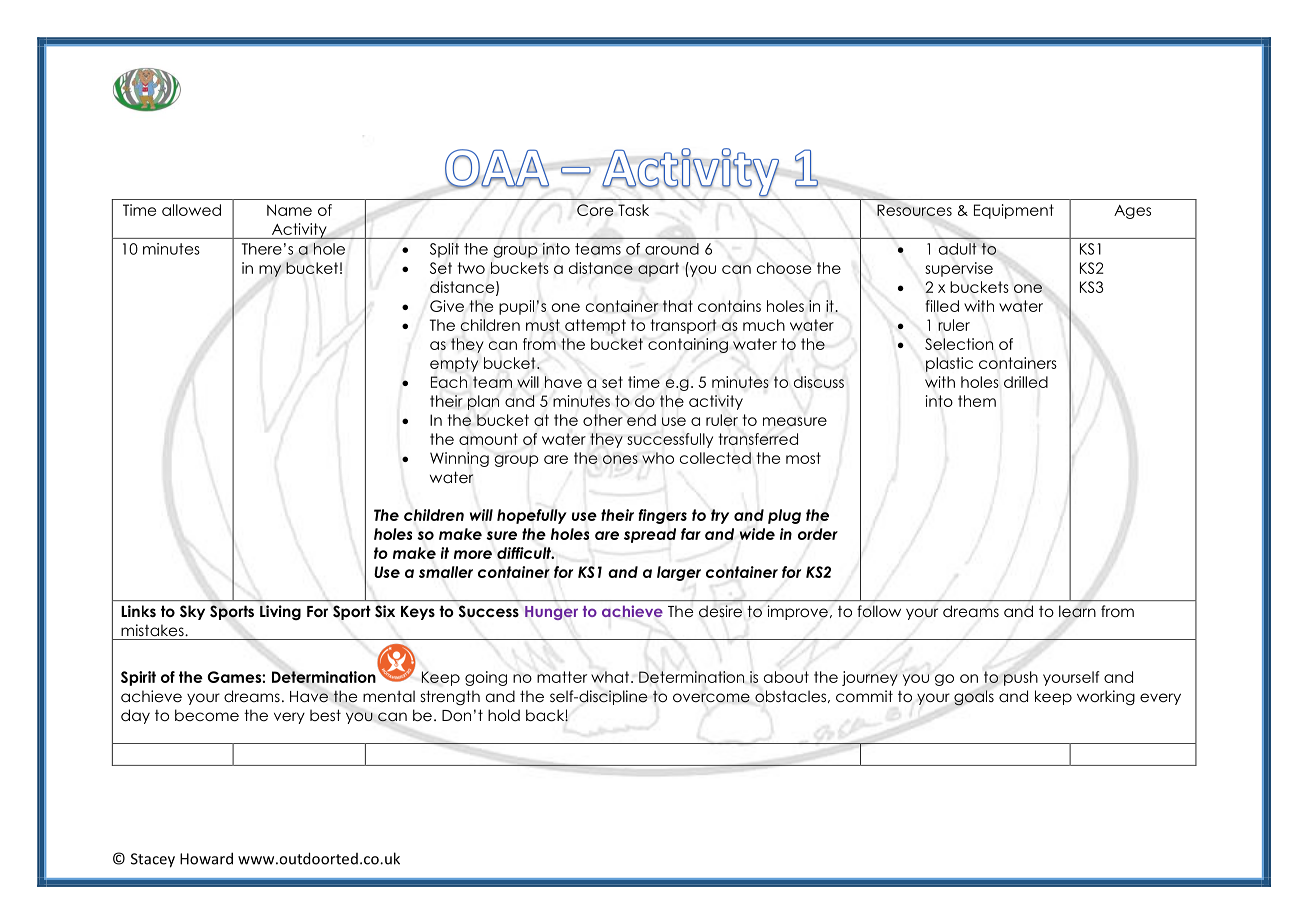 The image size is (1308, 924). What do you see at coordinates (206, 858) in the page?
I see `Howard` at bounding box center [206, 858].
